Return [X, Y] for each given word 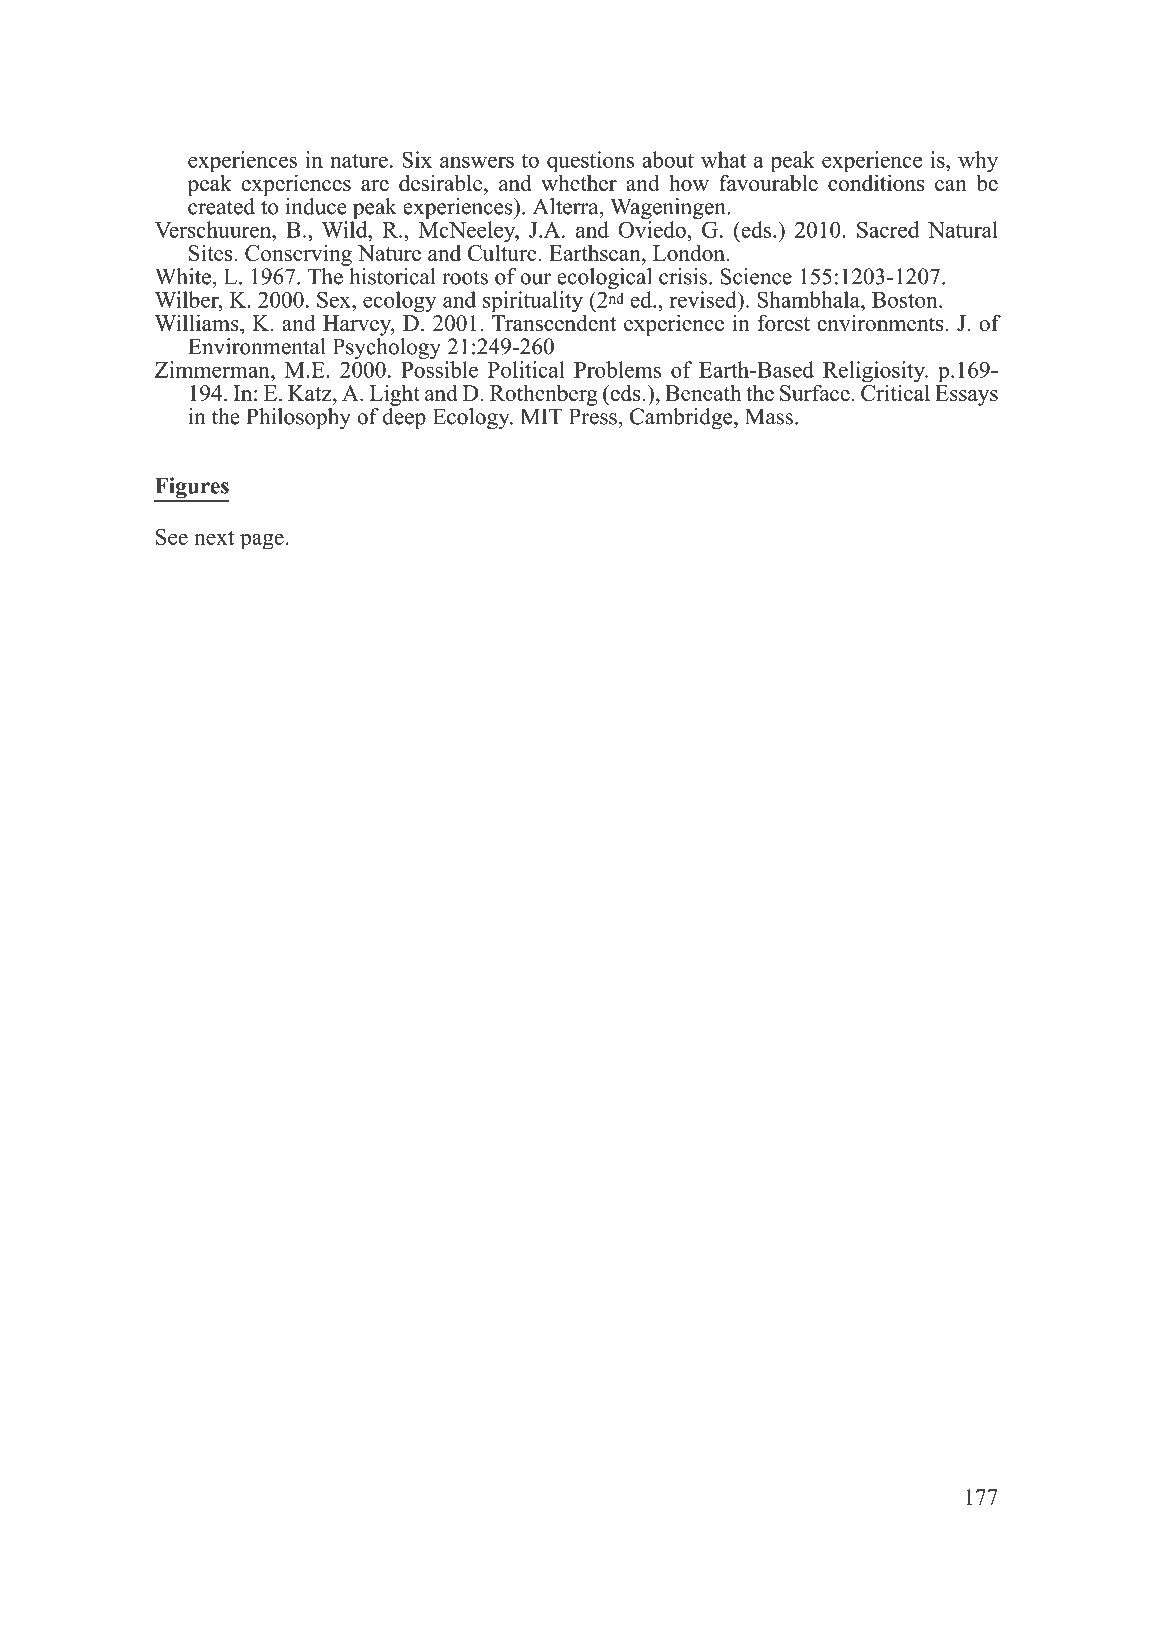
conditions [876, 182]
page [262, 542]
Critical [895, 392]
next [214, 538]
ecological [603, 280]
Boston [906, 300]
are [375, 185]
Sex [335, 299]
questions [590, 163]
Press [593, 416]
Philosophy [298, 418]
